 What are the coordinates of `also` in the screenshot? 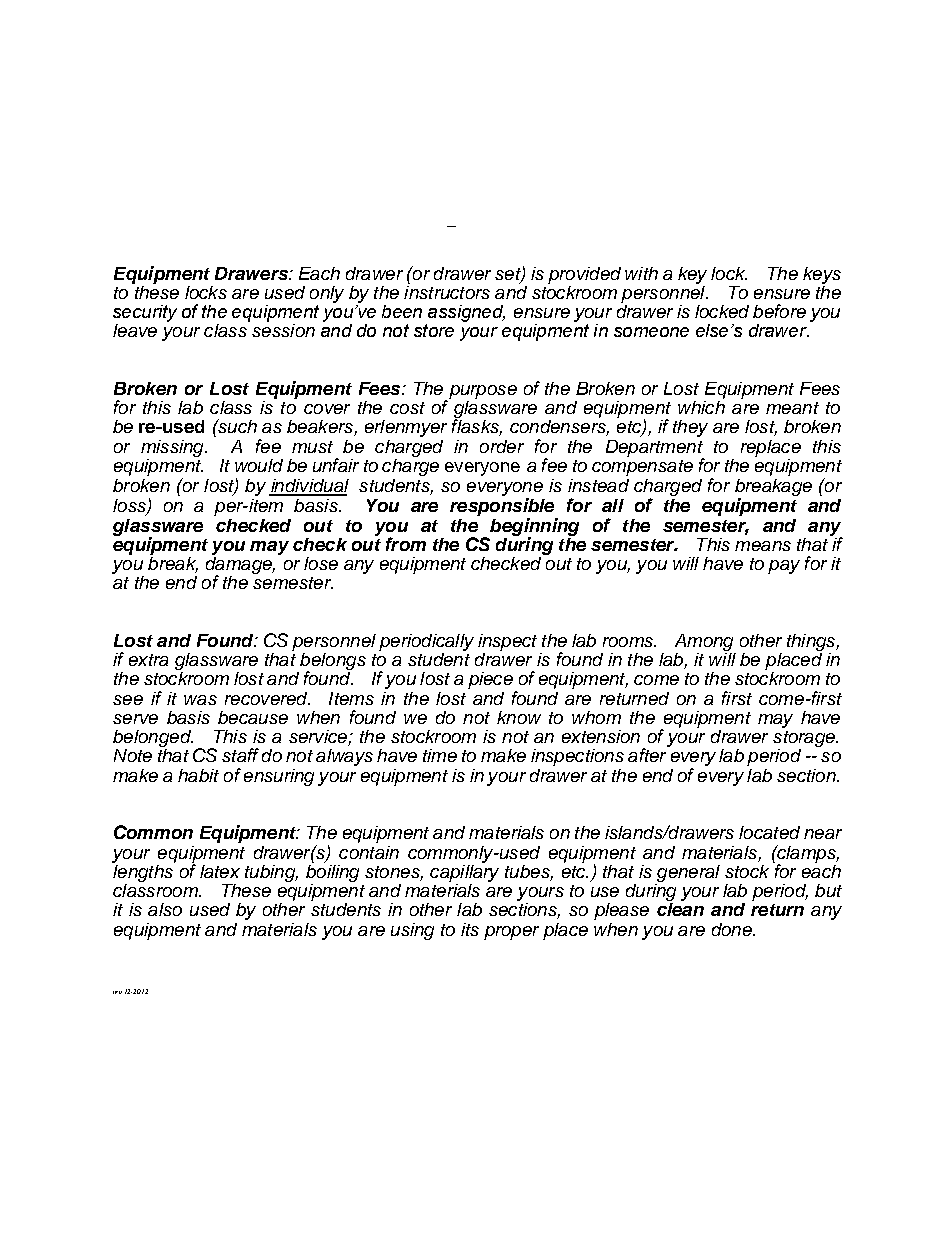 It's located at (165, 909).
